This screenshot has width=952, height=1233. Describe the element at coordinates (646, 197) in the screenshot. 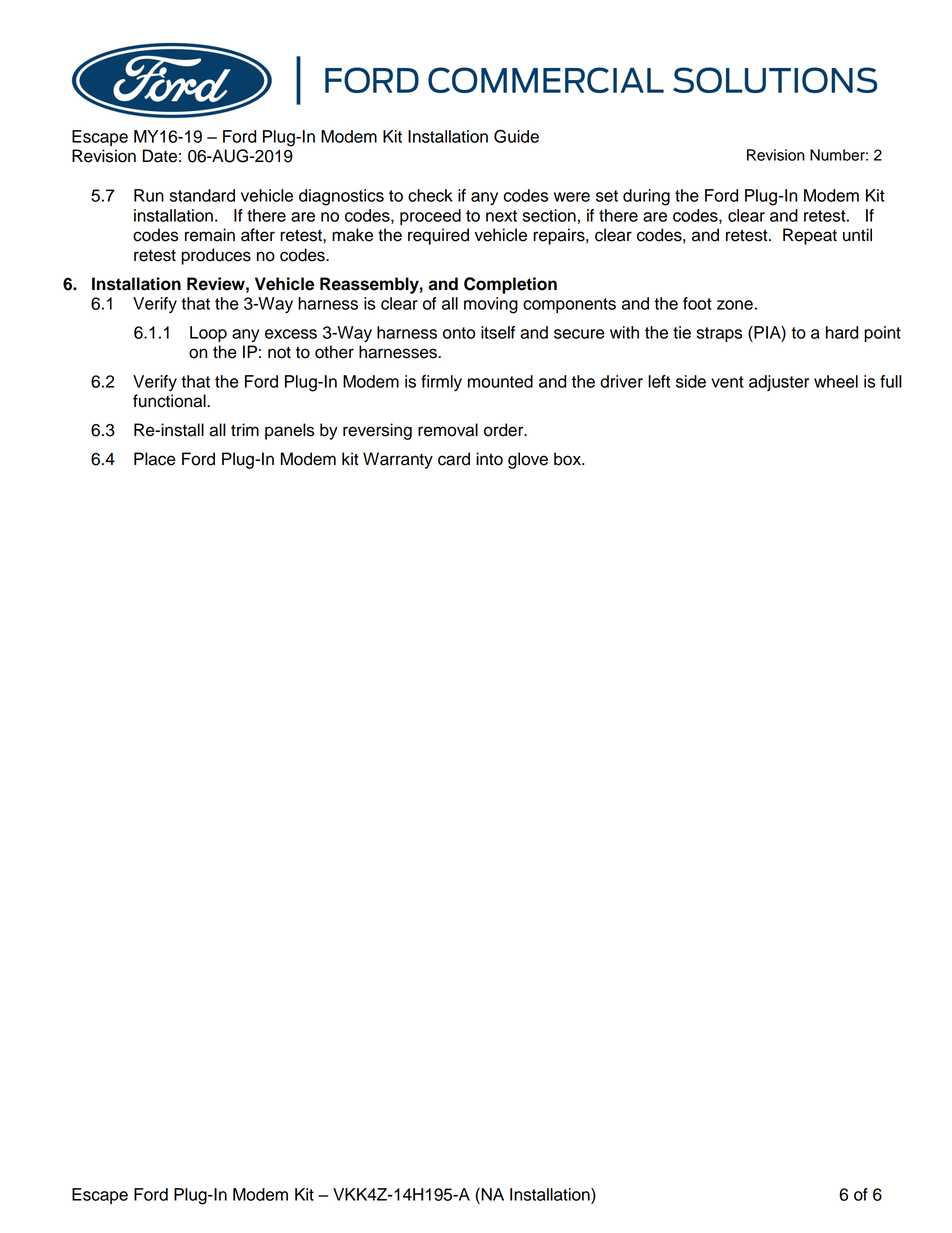

I see `during` at that location.
